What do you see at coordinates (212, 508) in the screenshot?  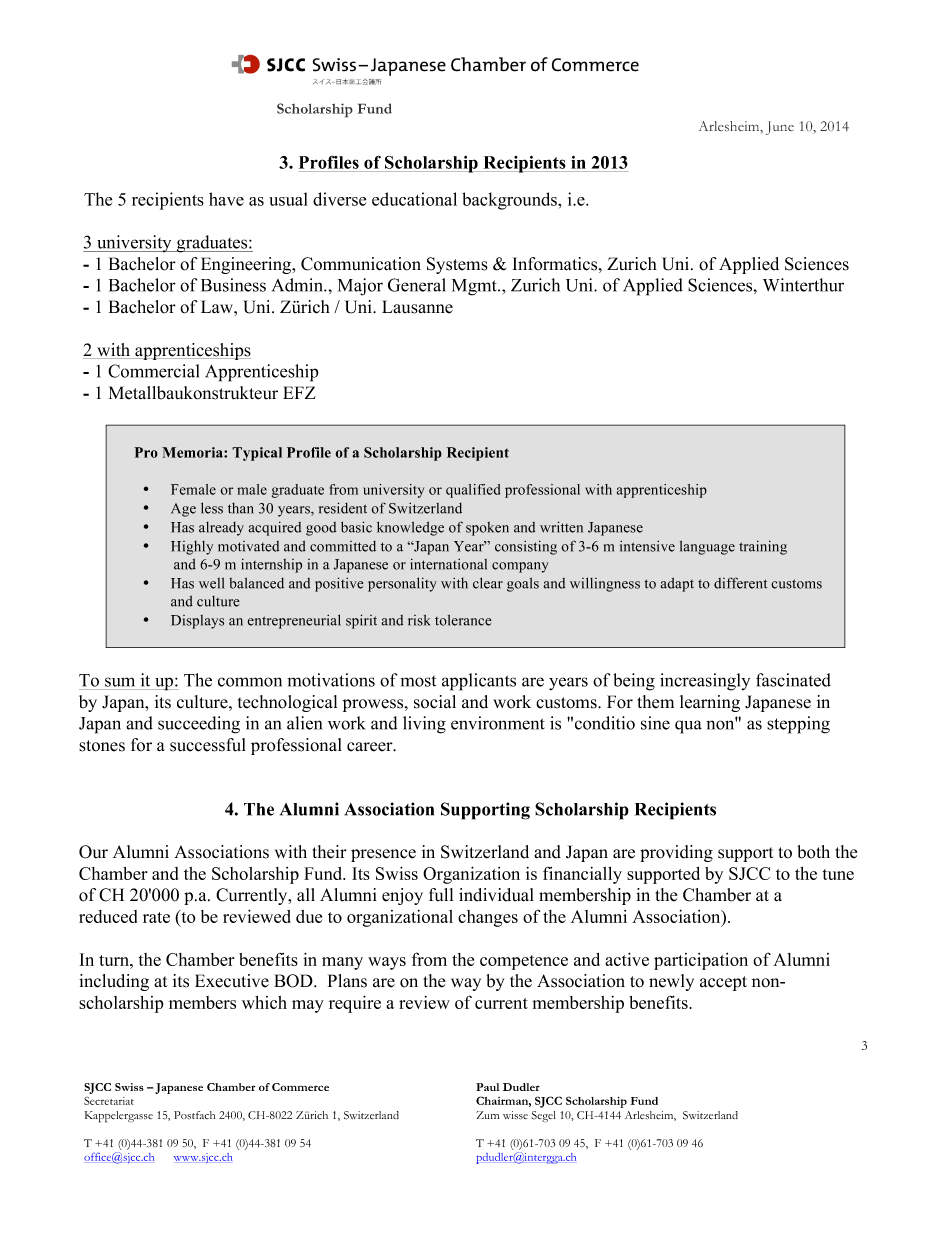 I see `less` at bounding box center [212, 508].
